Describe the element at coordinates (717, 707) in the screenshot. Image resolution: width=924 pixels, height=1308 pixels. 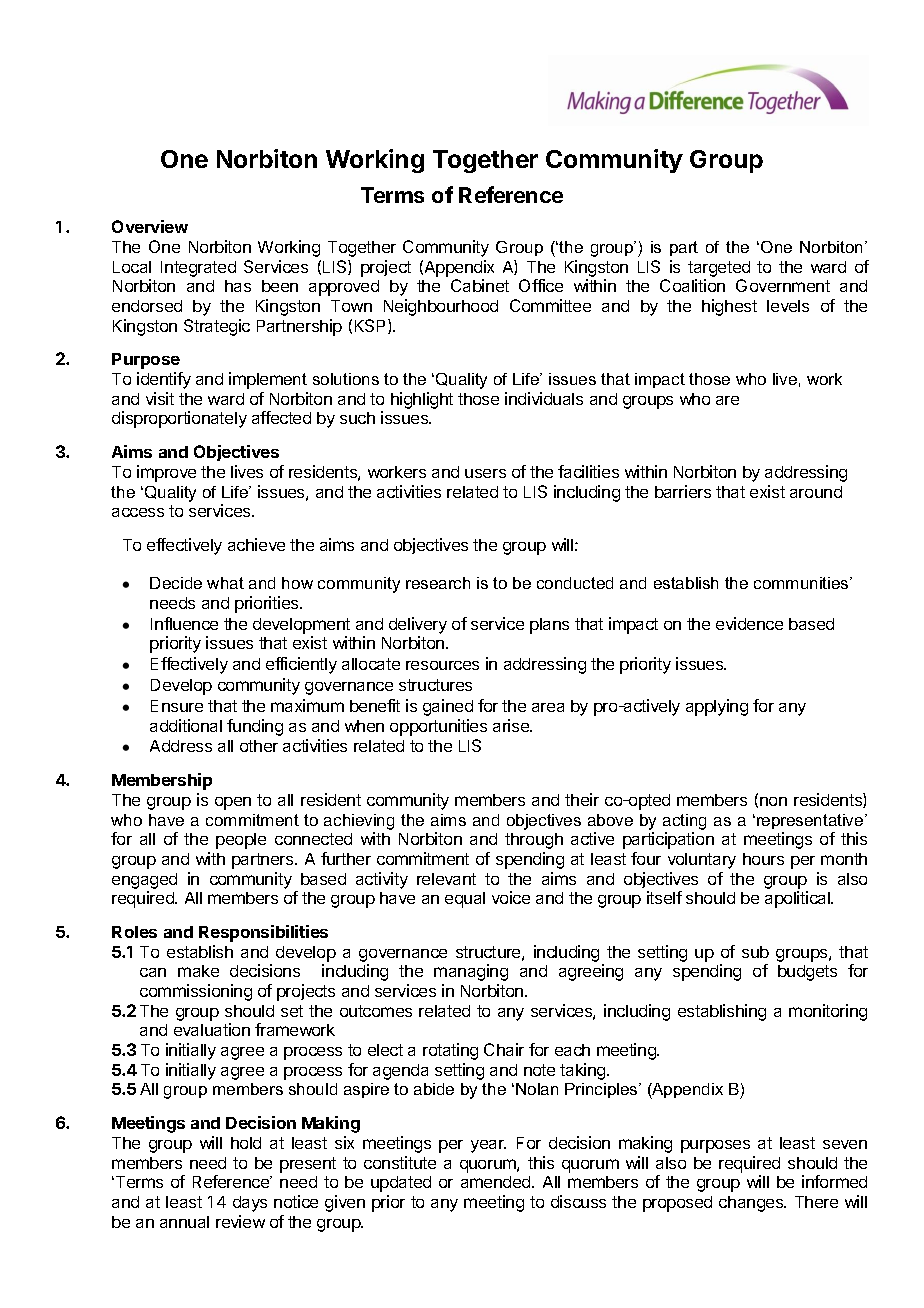
I see `applying` at that location.
